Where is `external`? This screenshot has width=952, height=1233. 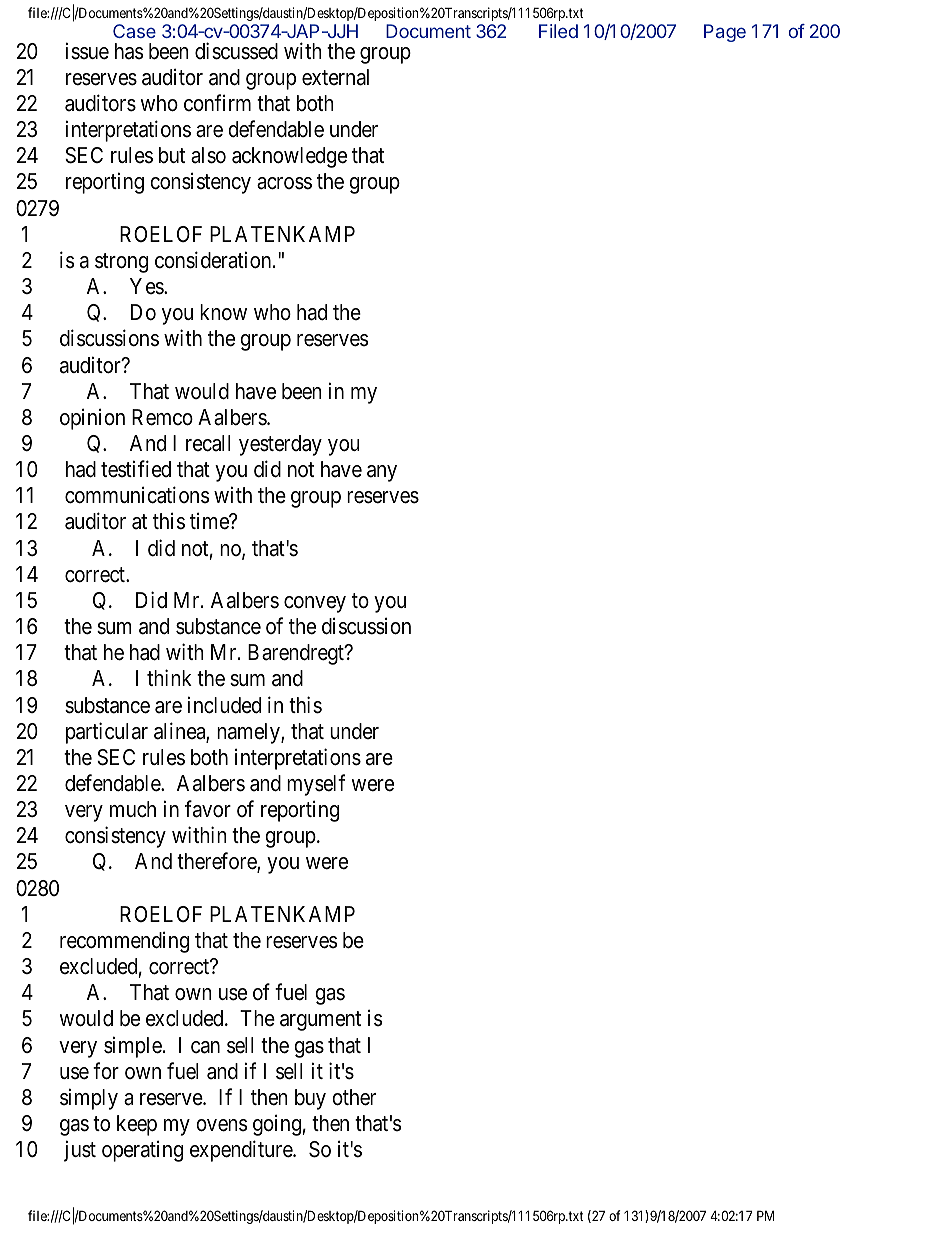
external is located at coordinates (335, 77).
